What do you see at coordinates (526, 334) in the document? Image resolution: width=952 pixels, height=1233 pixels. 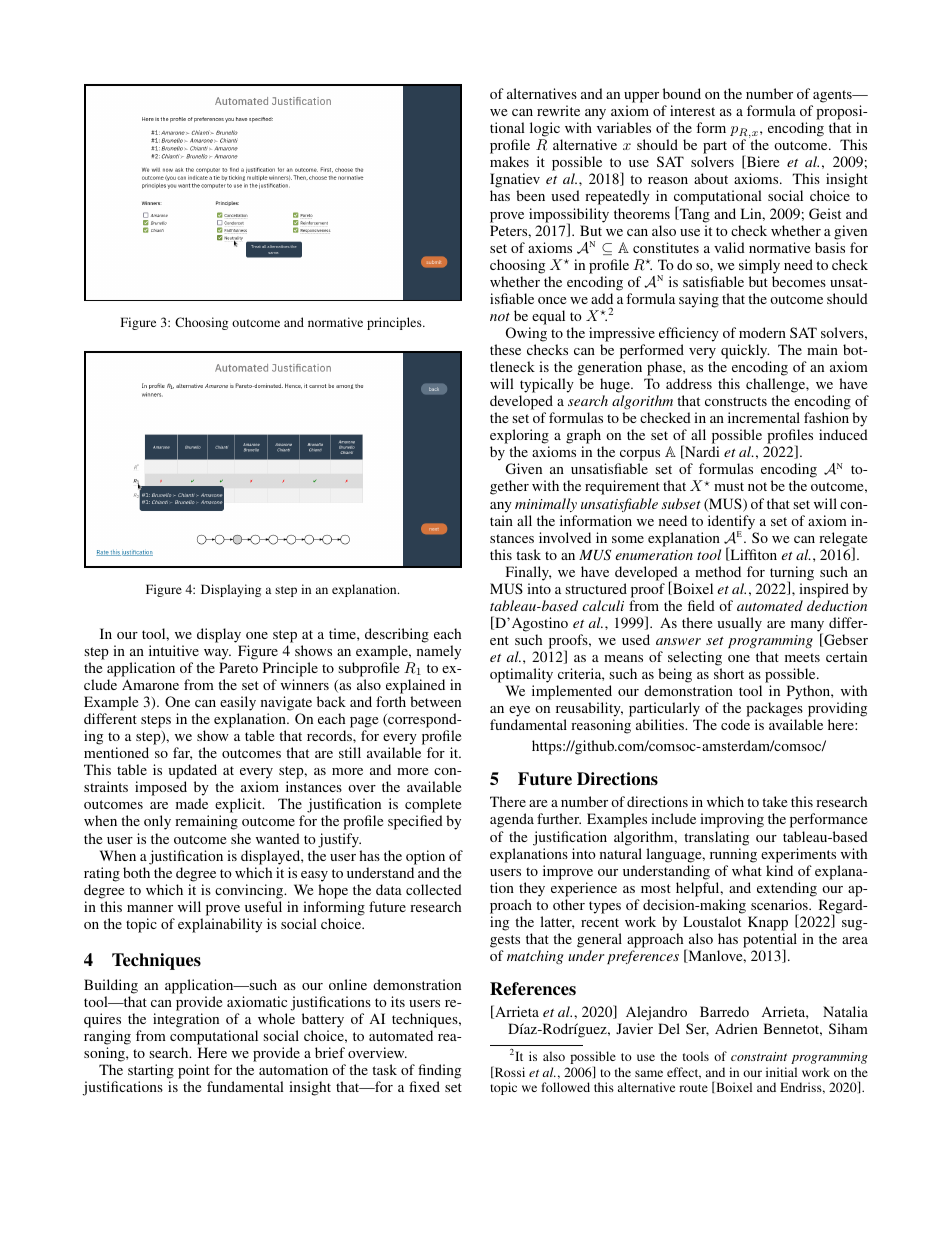 I see `Owing` at bounding box center [526, 334].
